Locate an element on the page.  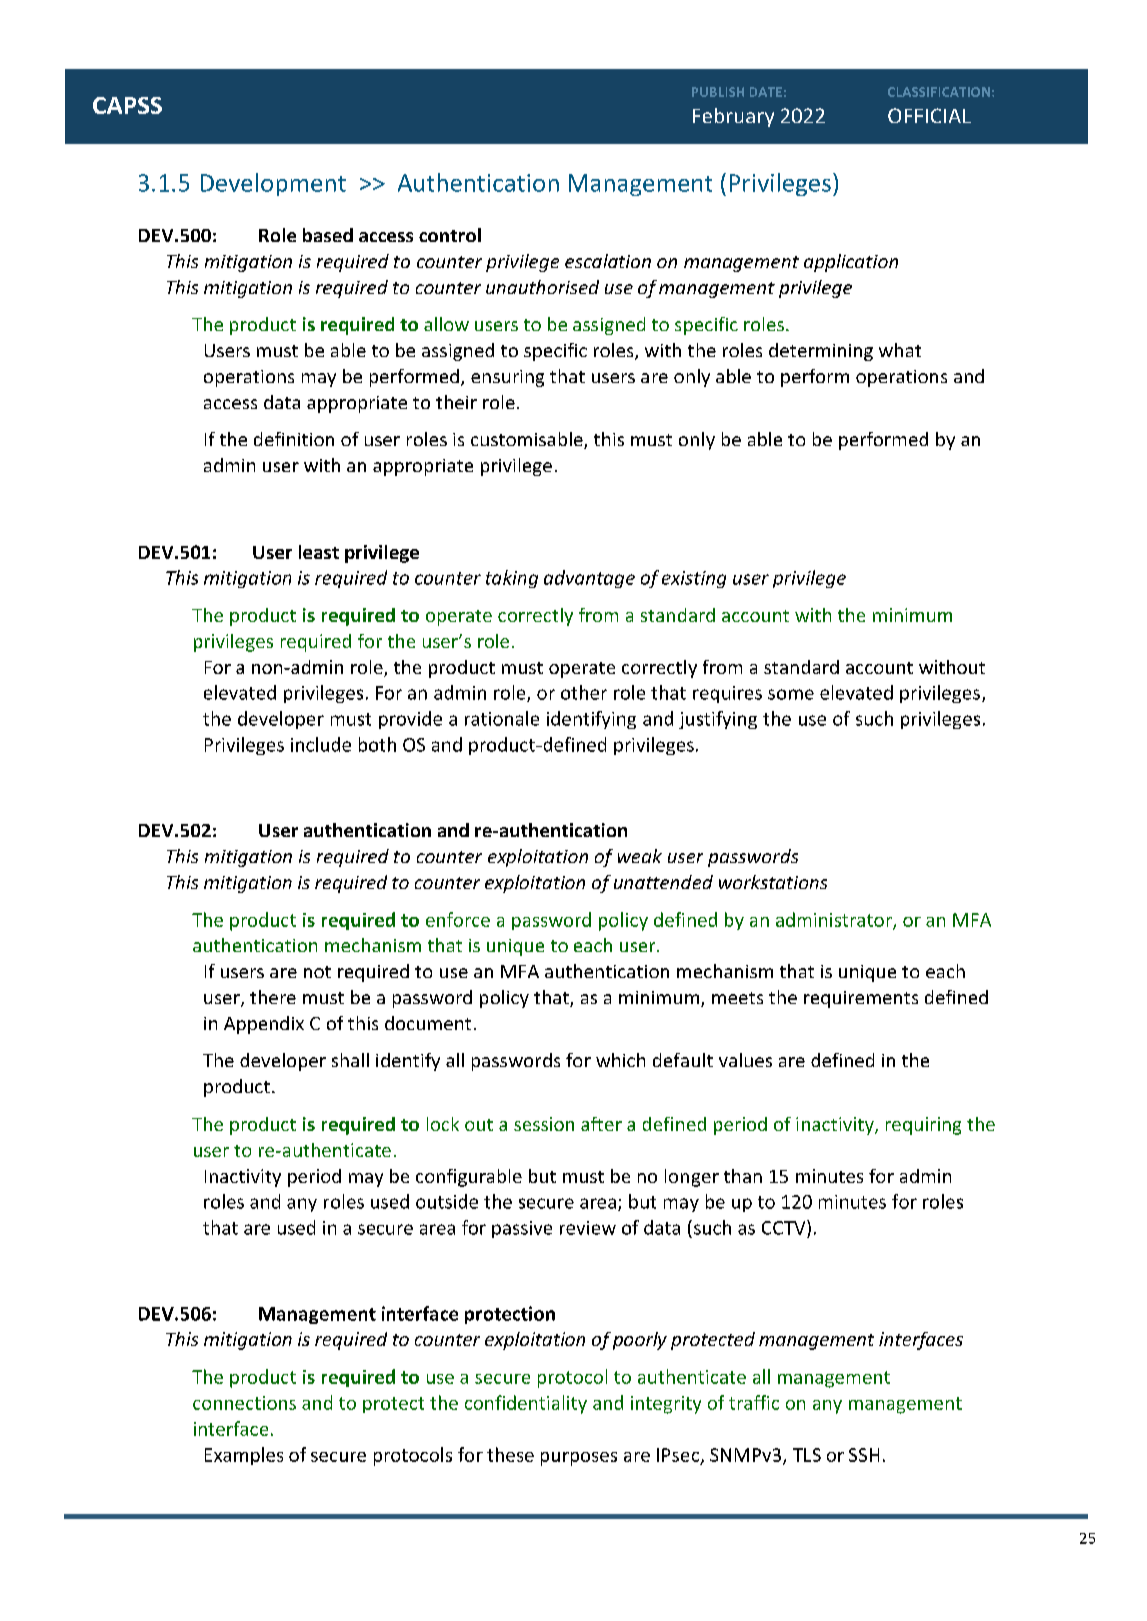
other is located at coordinates (584, 692).
